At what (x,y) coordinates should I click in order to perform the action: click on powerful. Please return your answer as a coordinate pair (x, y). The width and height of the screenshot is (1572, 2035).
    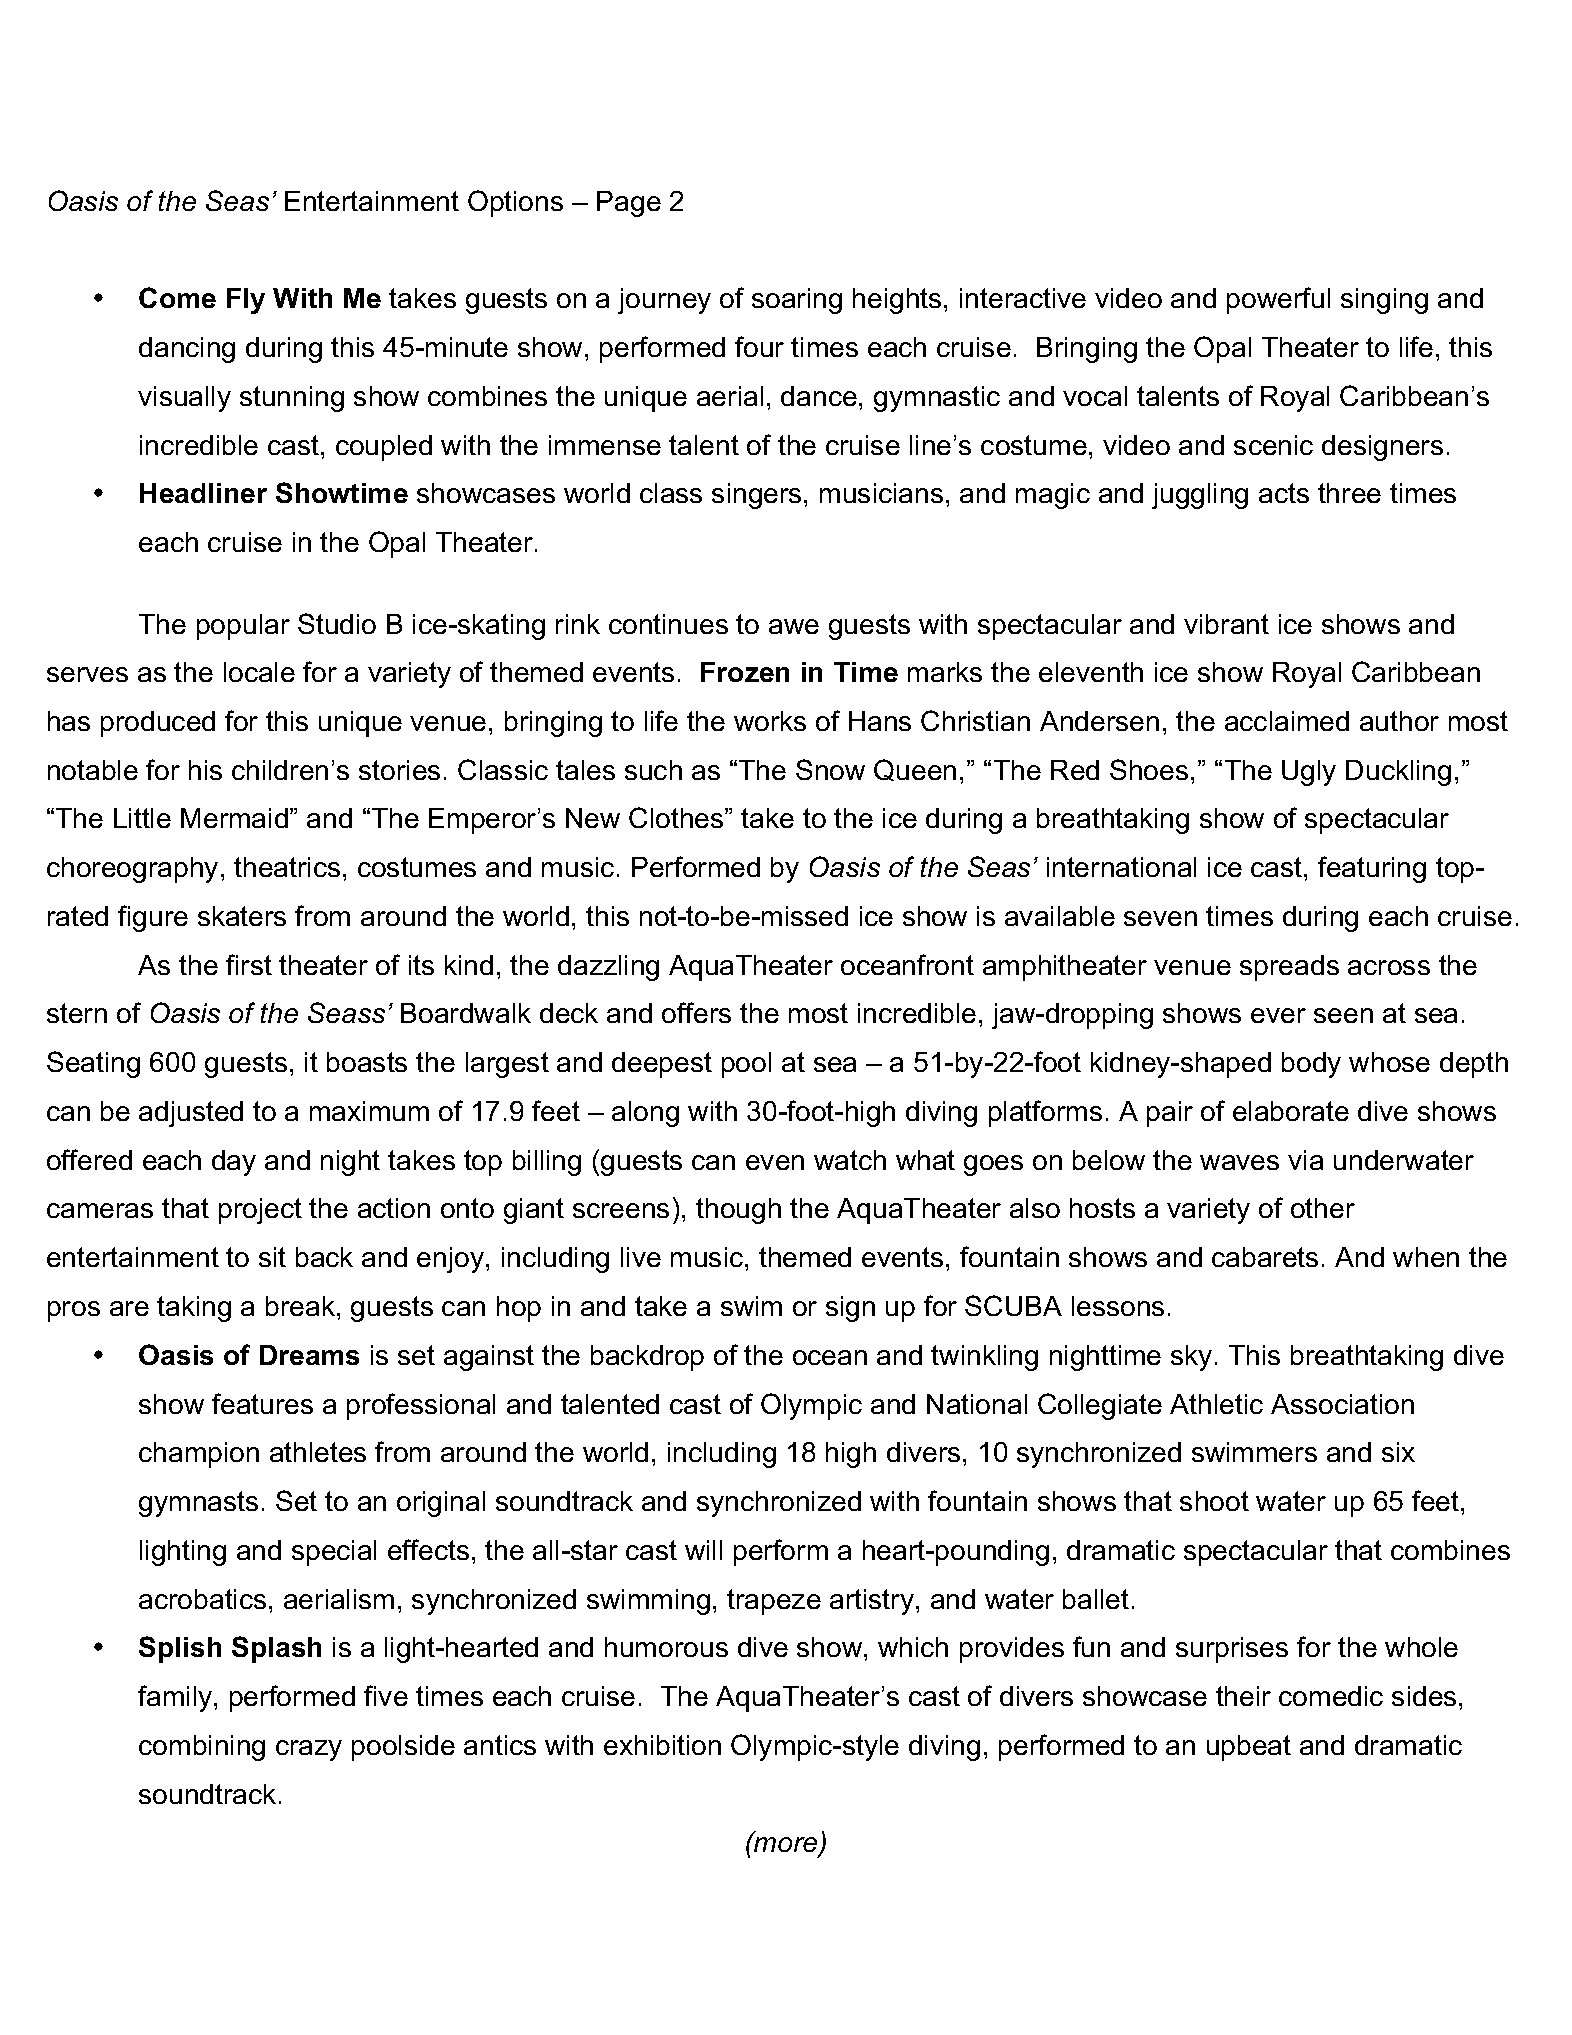
    Looking at the image, I should click on (1278, 300).
